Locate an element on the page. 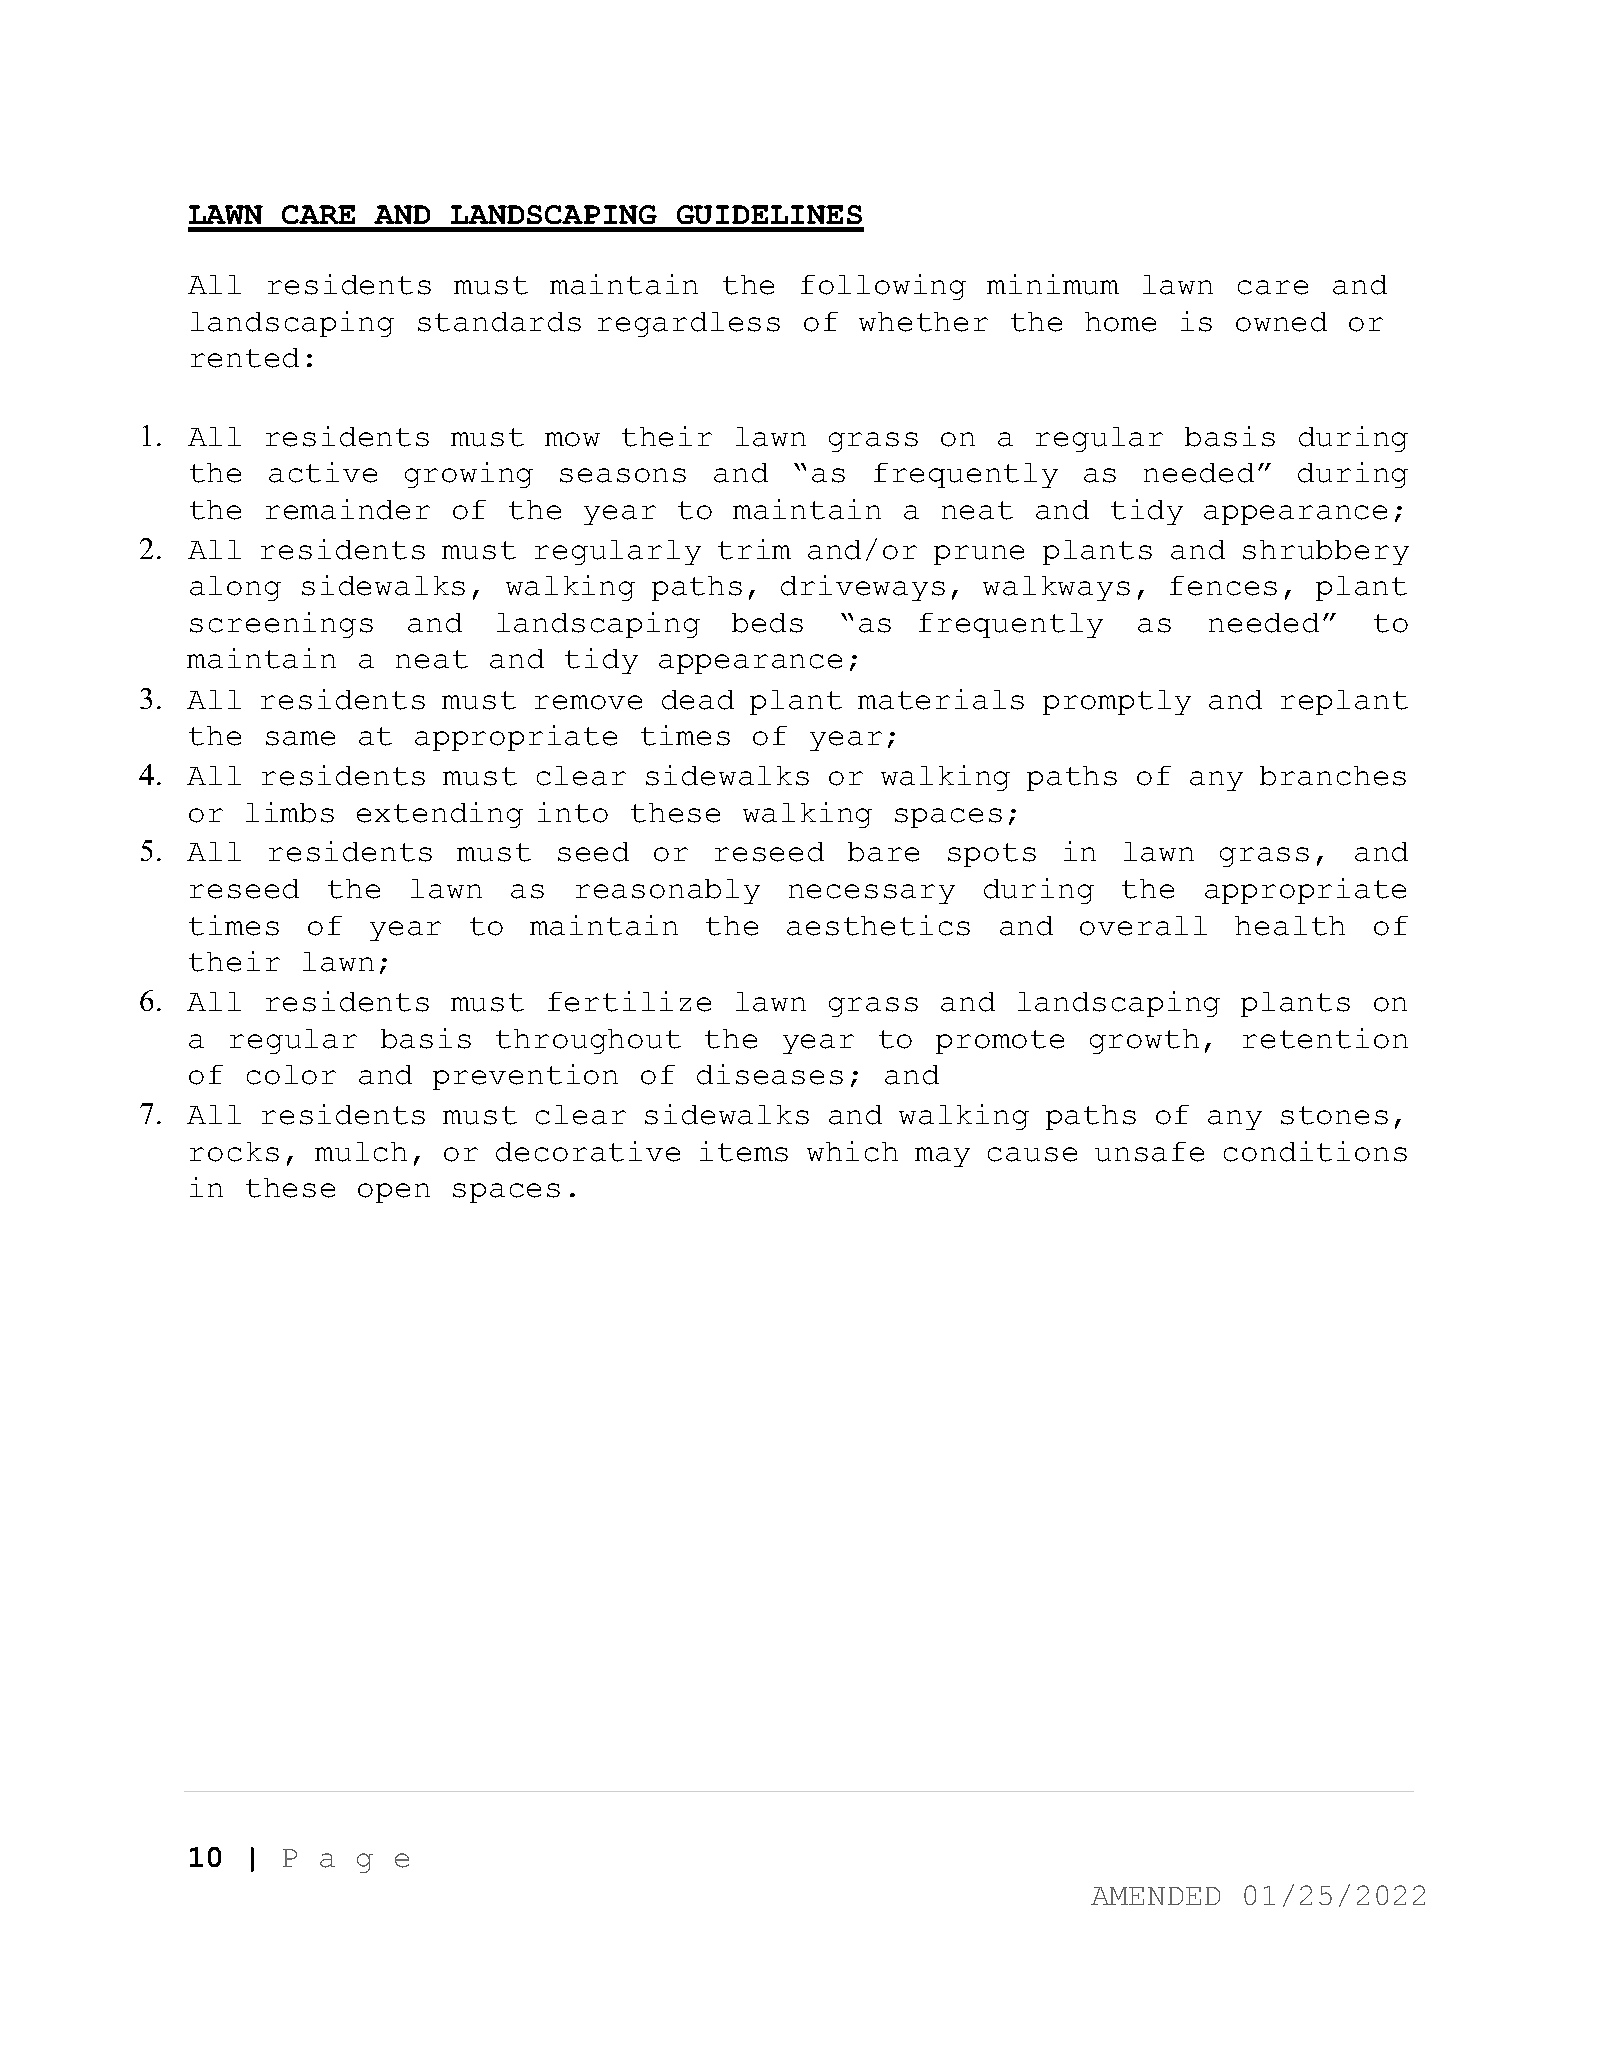 Image resolution: width=1598 pixels, height=2068 pixels. open is located at coordinates (394, 1193).
